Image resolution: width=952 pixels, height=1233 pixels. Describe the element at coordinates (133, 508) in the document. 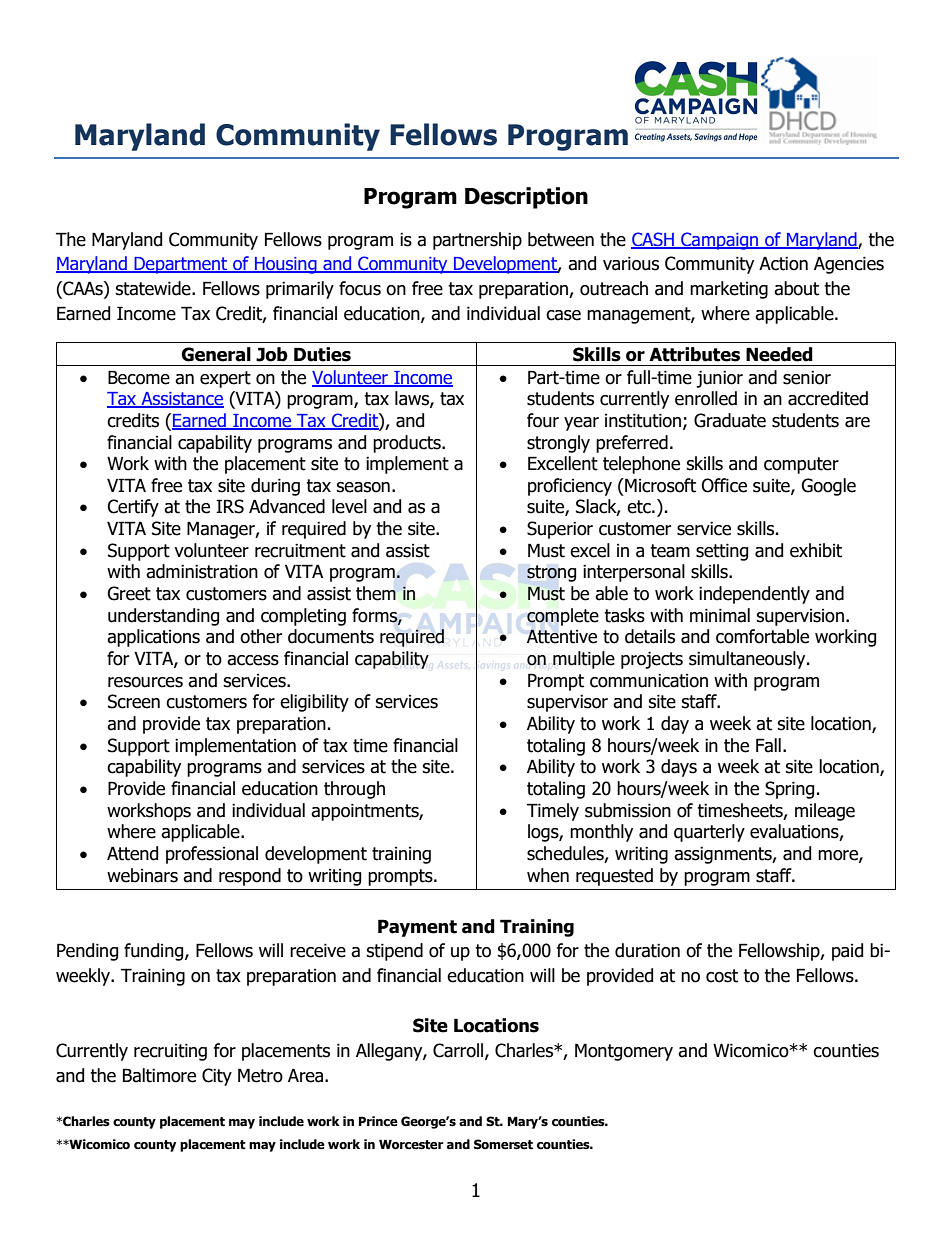

I see `Certify` at that location.
